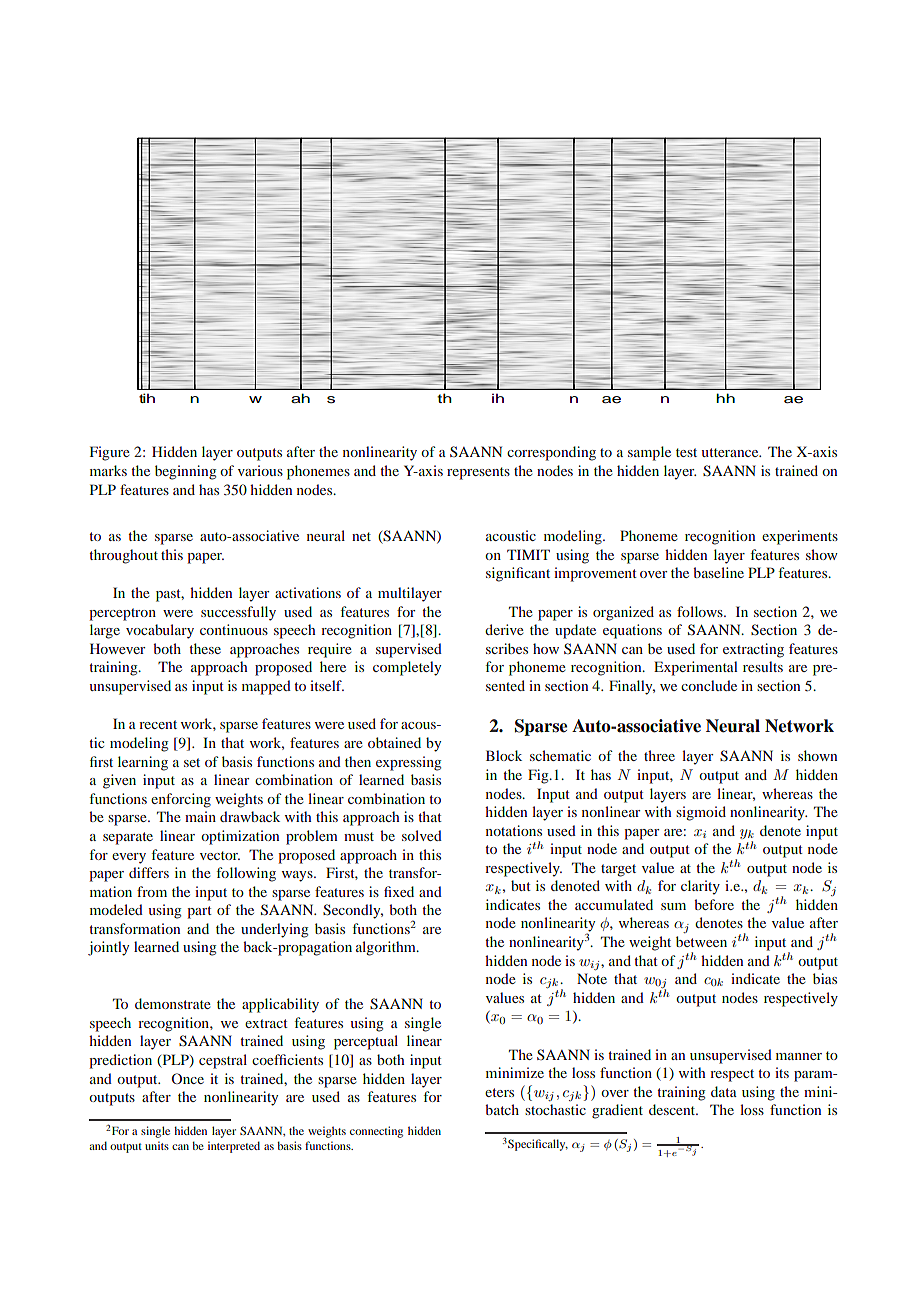 The image size is (924, 1308). I want to click on completely, so click(407, 668).
